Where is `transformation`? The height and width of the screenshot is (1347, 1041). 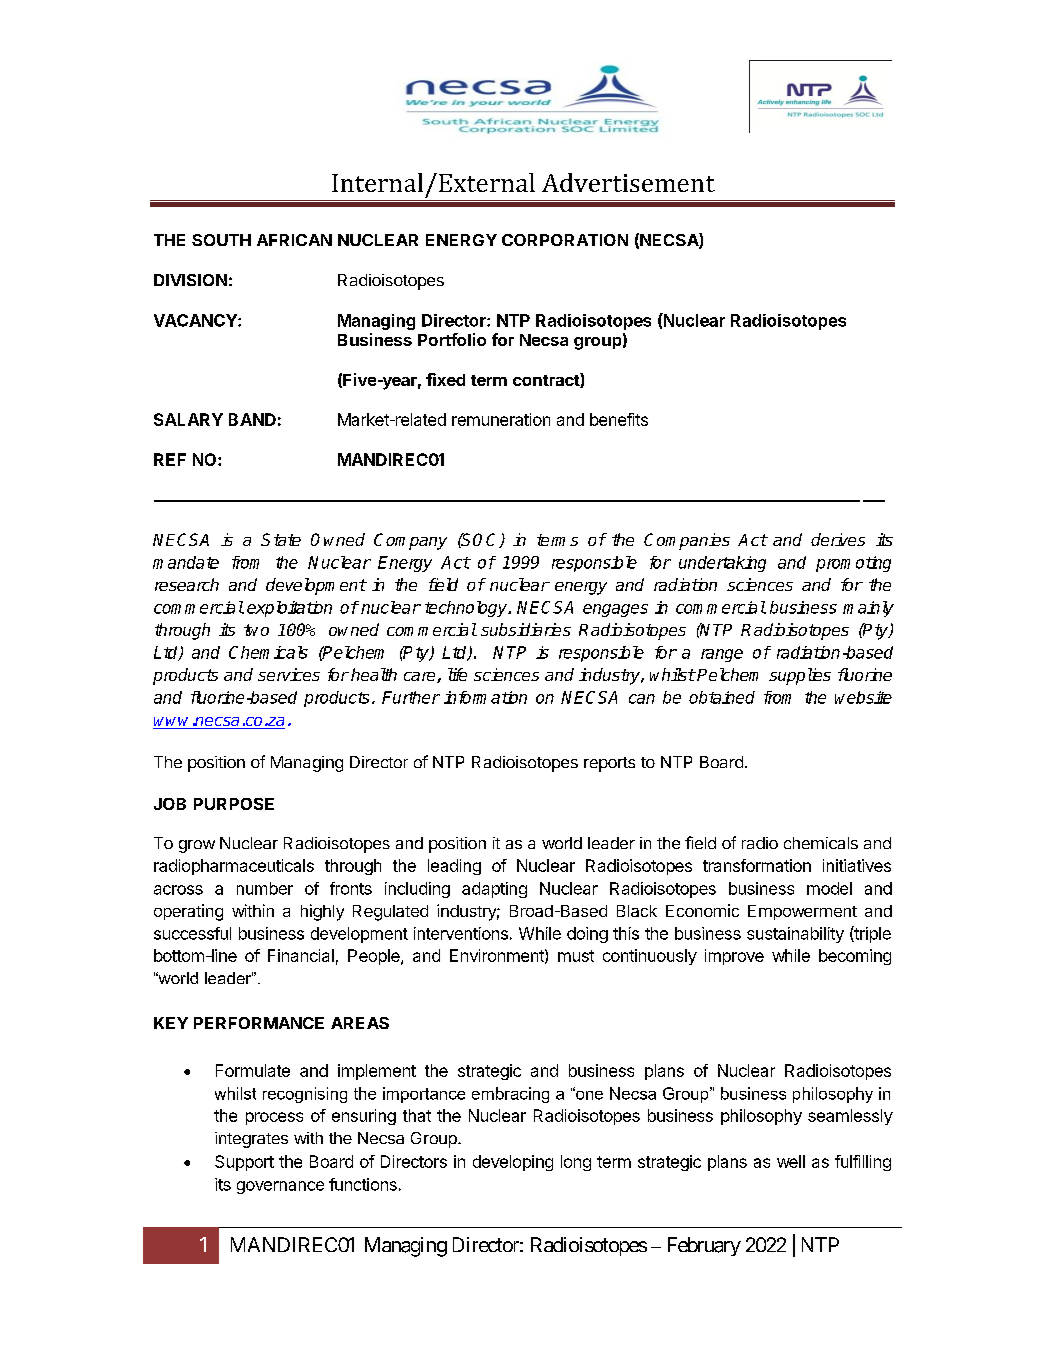 transformation is located at coordinates (757, 865).
